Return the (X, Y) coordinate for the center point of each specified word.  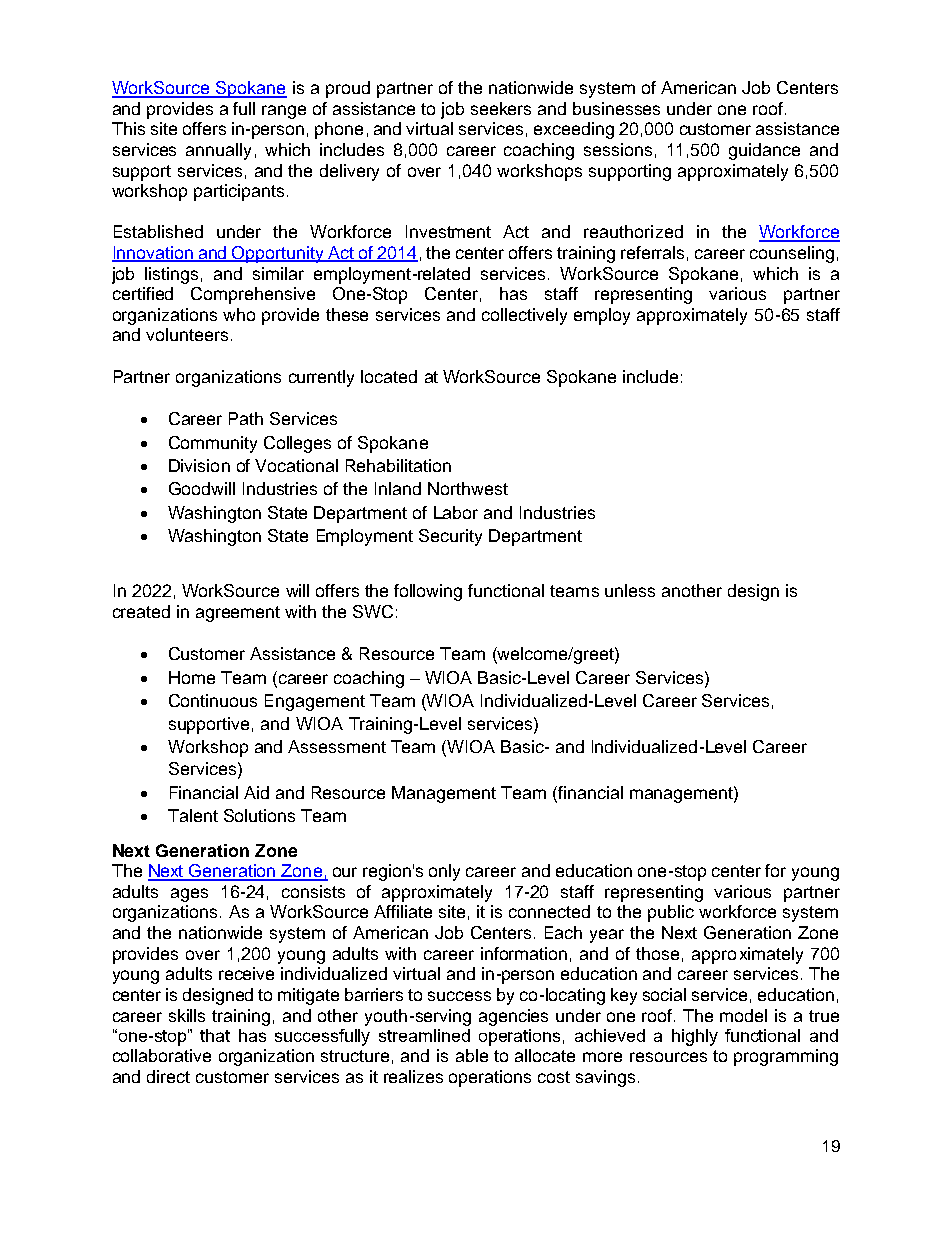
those (657, 953)
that (215, 1035)
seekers (501, 108)
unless (630, 590)
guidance (764, 151)
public (671, 913)
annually (218, 151)
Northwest (468, 488)
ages (189, 895)
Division (199, 465)
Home (192, 677)
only (444, 872)
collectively (524, 316)
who (239, 314)
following (428, 592)
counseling (792, 254)
